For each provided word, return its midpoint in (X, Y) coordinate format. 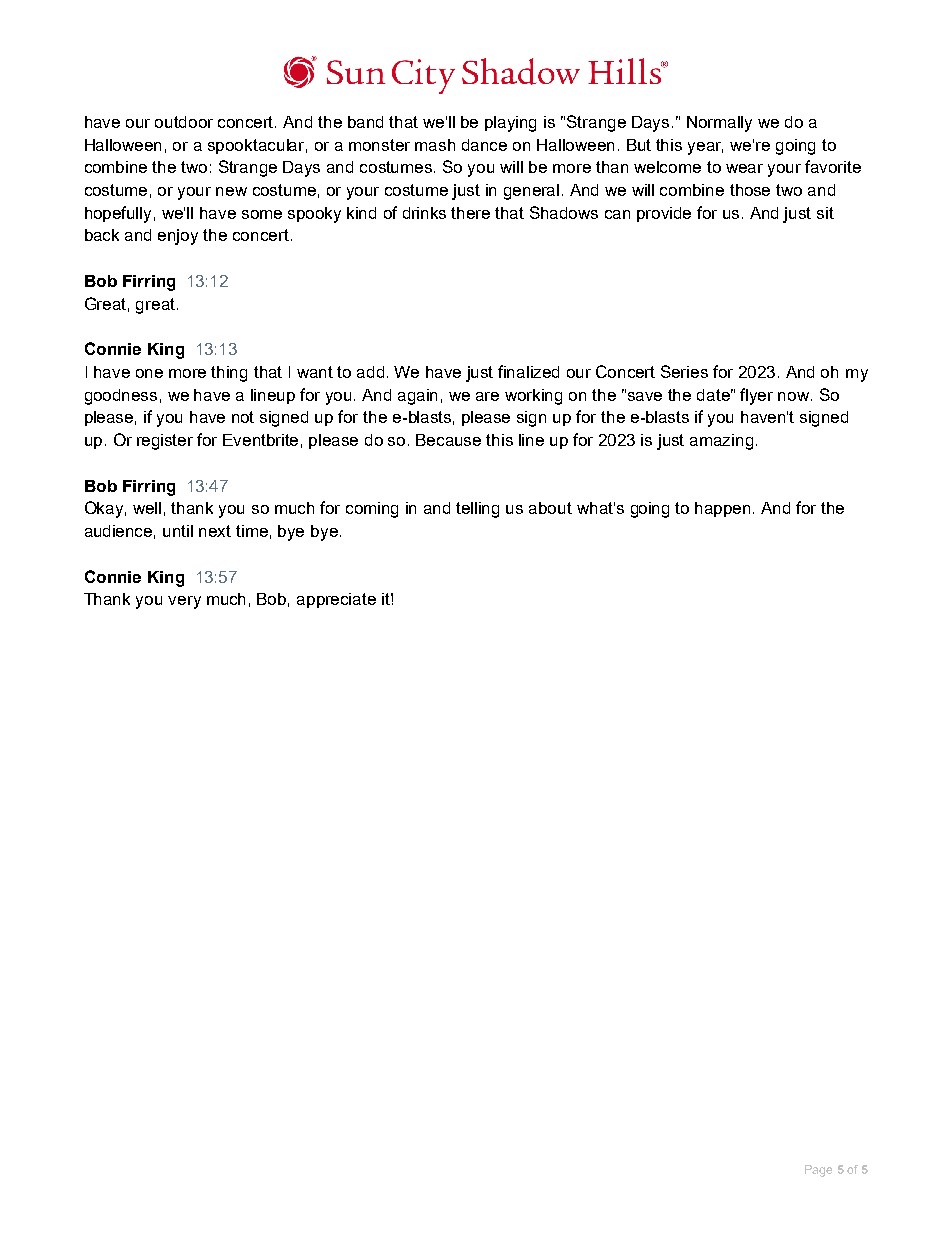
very (184, 602)
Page (818, 1171)
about (550, 508)
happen (724, 509)
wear (744, 168)
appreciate (336, 600)
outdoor (184, 122)
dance (484, 145)
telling (477, 510)
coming (372, 510)
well (147, 508)
